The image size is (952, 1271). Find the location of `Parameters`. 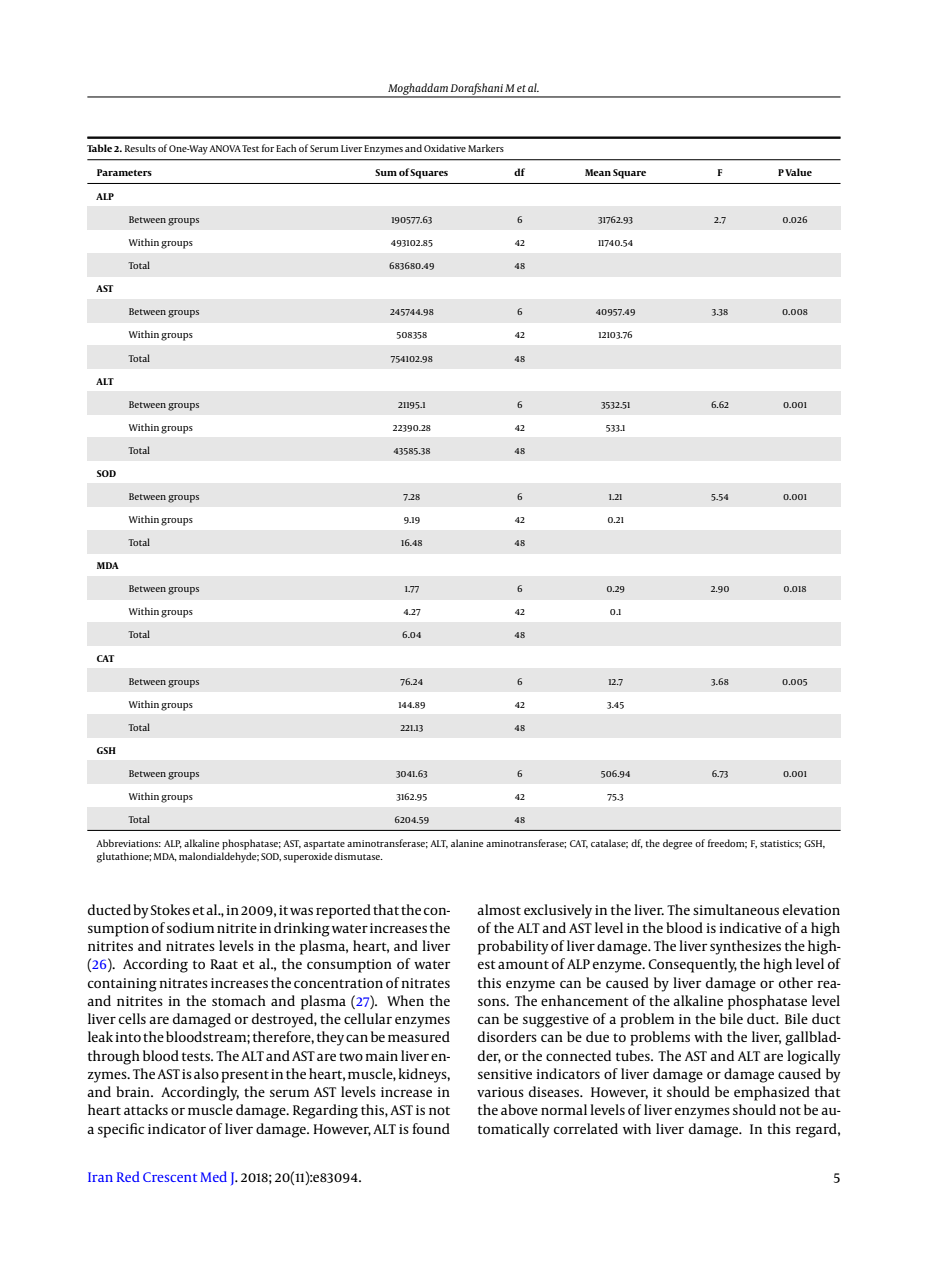

Parameters is located at coordinates (124, 172).
